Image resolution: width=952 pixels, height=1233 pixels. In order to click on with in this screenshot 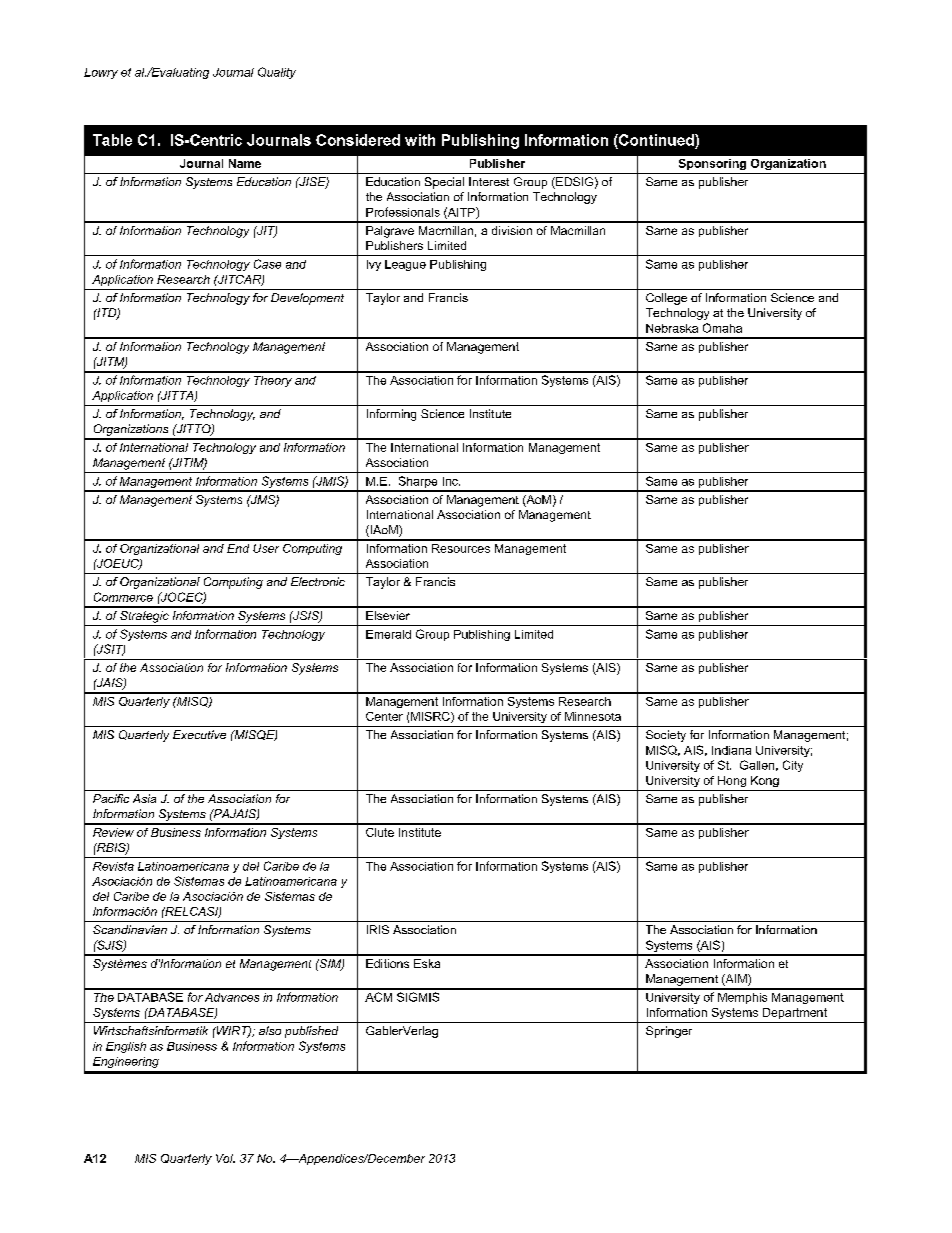, I will do `click(420, 140)`.
